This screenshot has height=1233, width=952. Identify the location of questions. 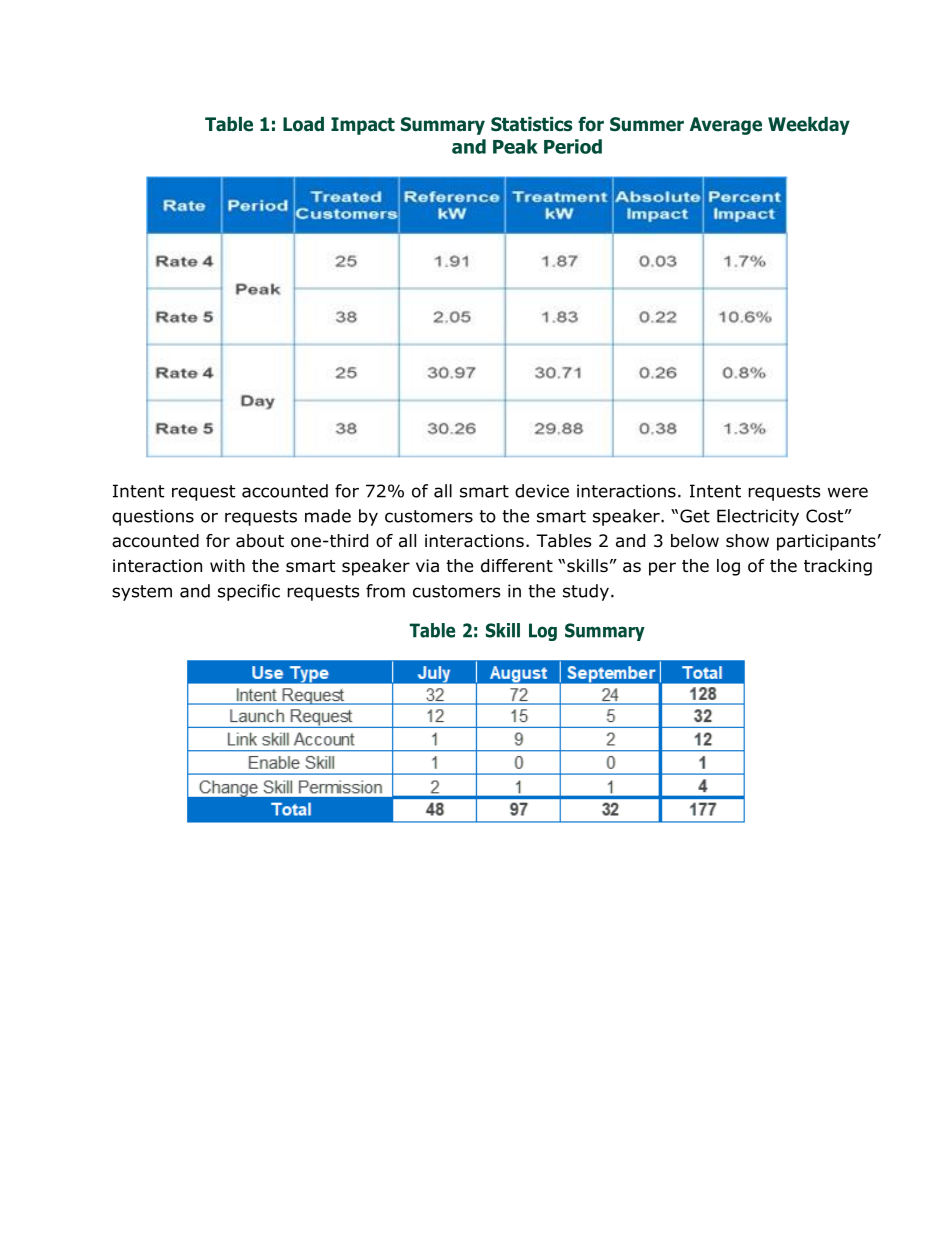
(153, 517).
